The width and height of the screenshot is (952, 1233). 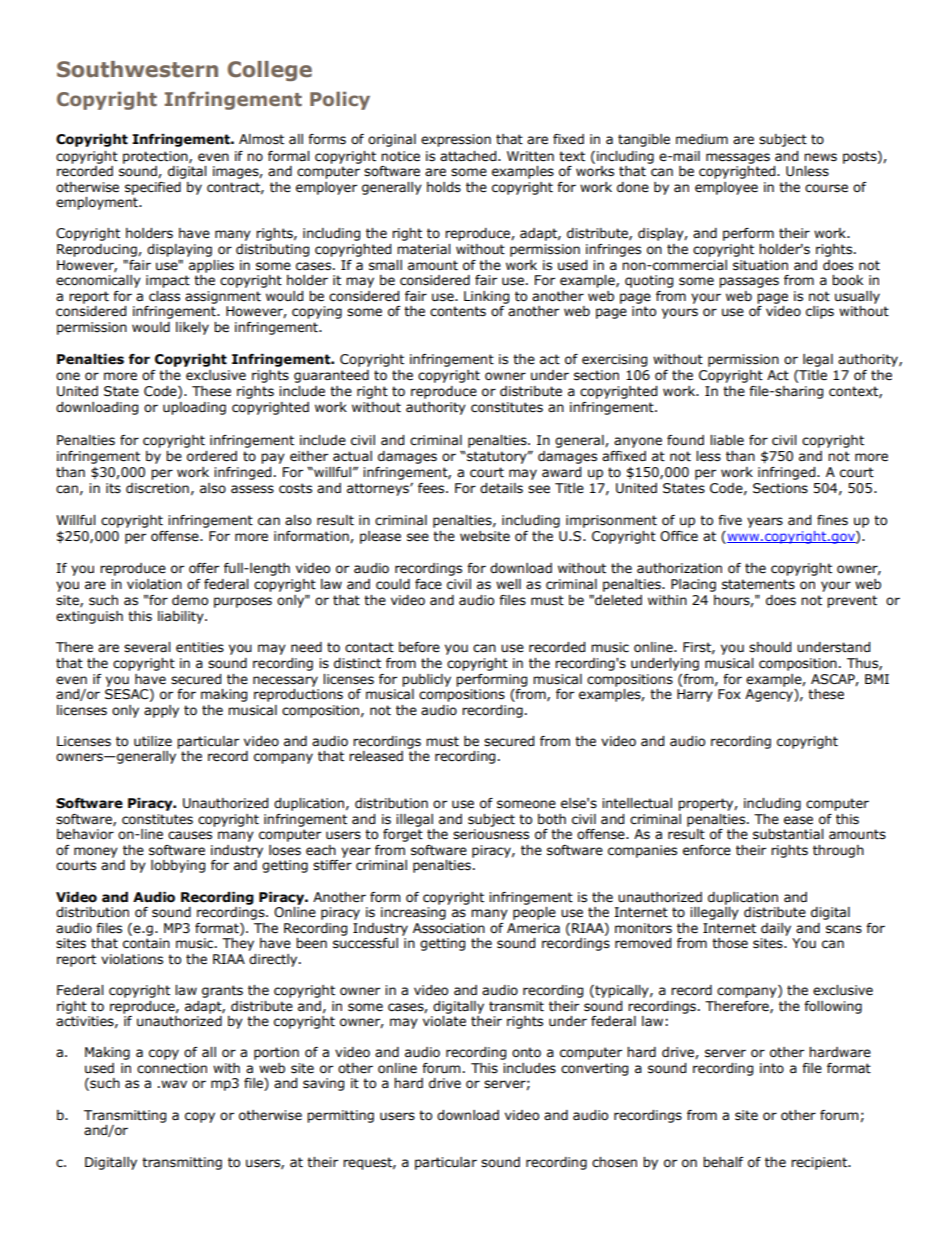 What do you see at coordinates (172, 1068) in the screenshot?
I see `connection` at bounding box center [172, 1068].
